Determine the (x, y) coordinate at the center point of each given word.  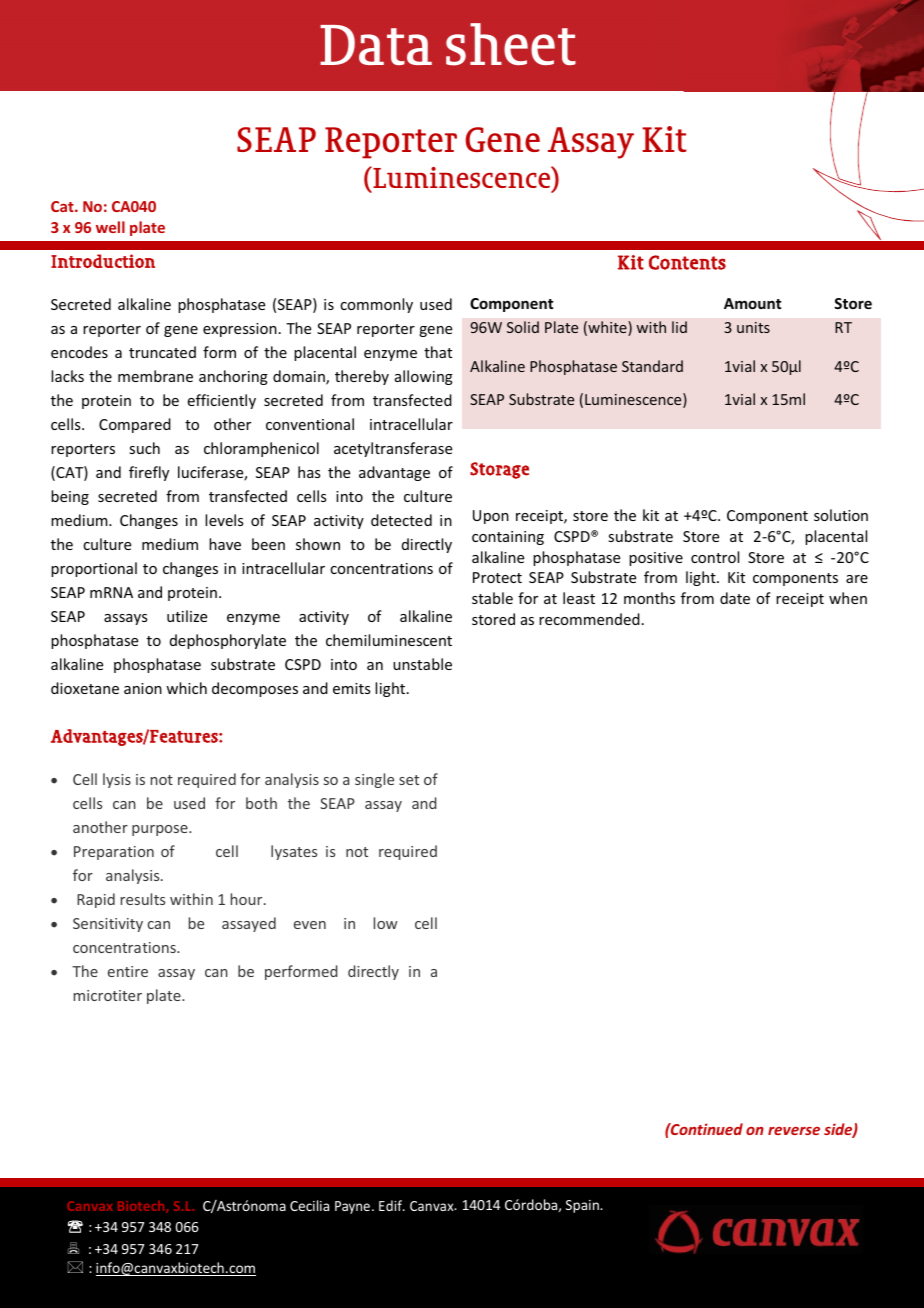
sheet (511, 44)
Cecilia (309, 1205)
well (110, 227)
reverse (794, 1131)
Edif (392, 1205)
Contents (687, 262)
